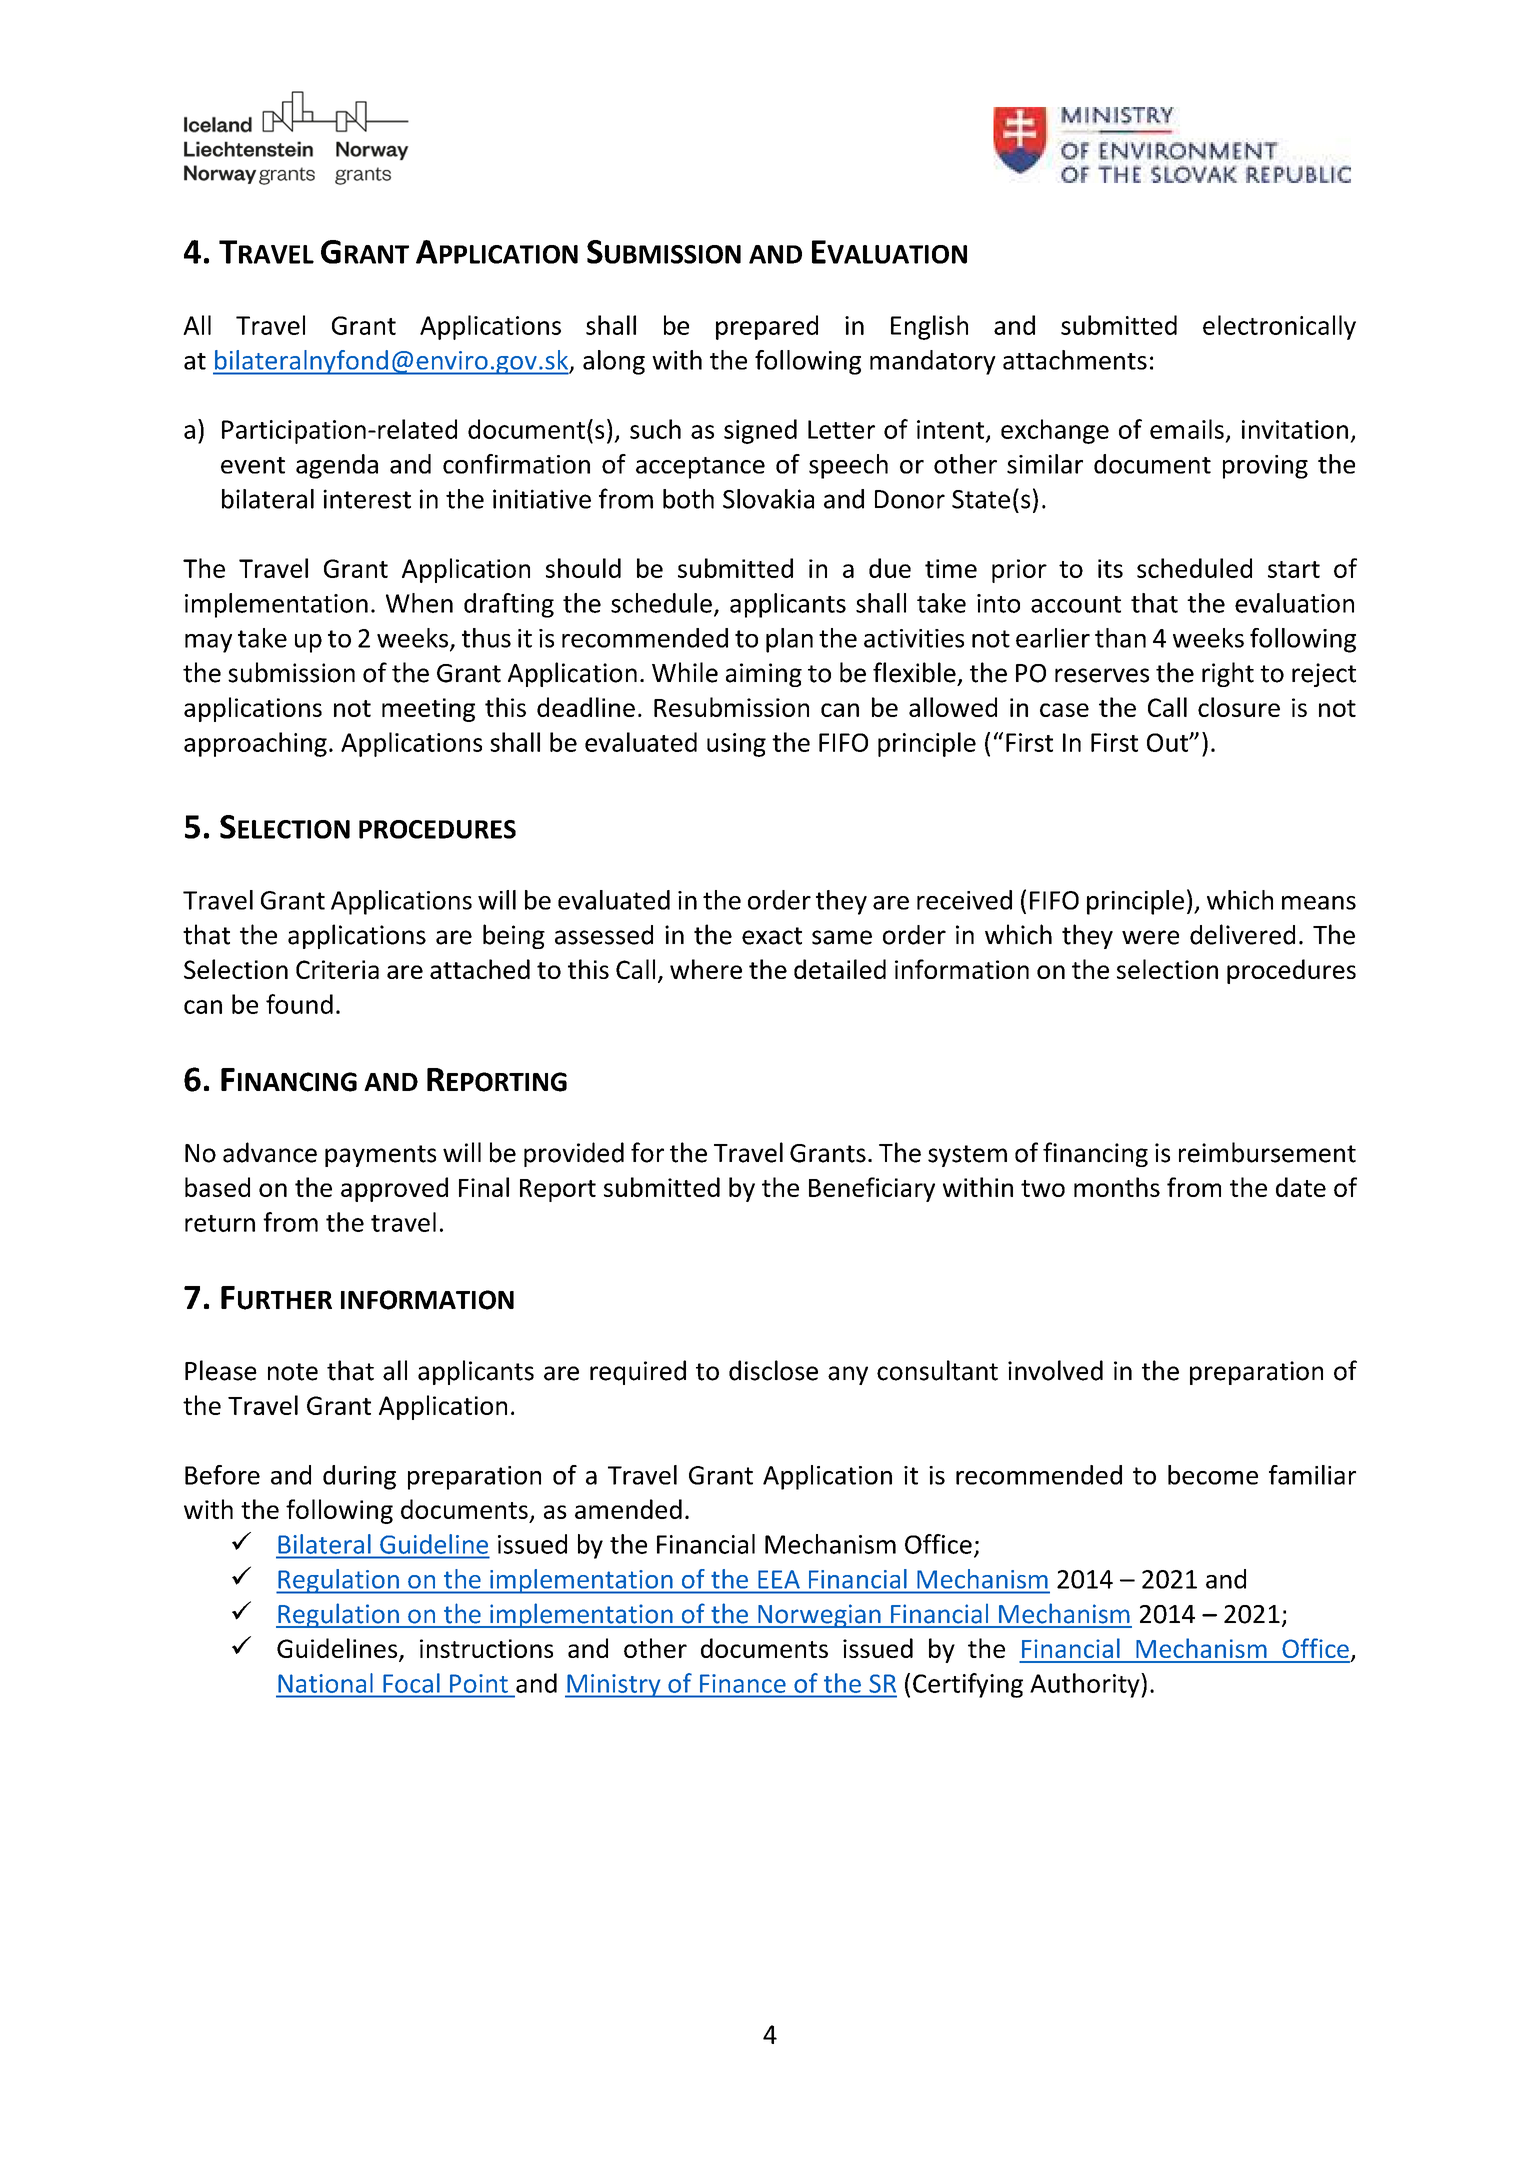 This page has width=1540, height=2178. What do you see at coordinates (337, 466) in the page?
I see `agenda` at bounding box center [337, 466].
